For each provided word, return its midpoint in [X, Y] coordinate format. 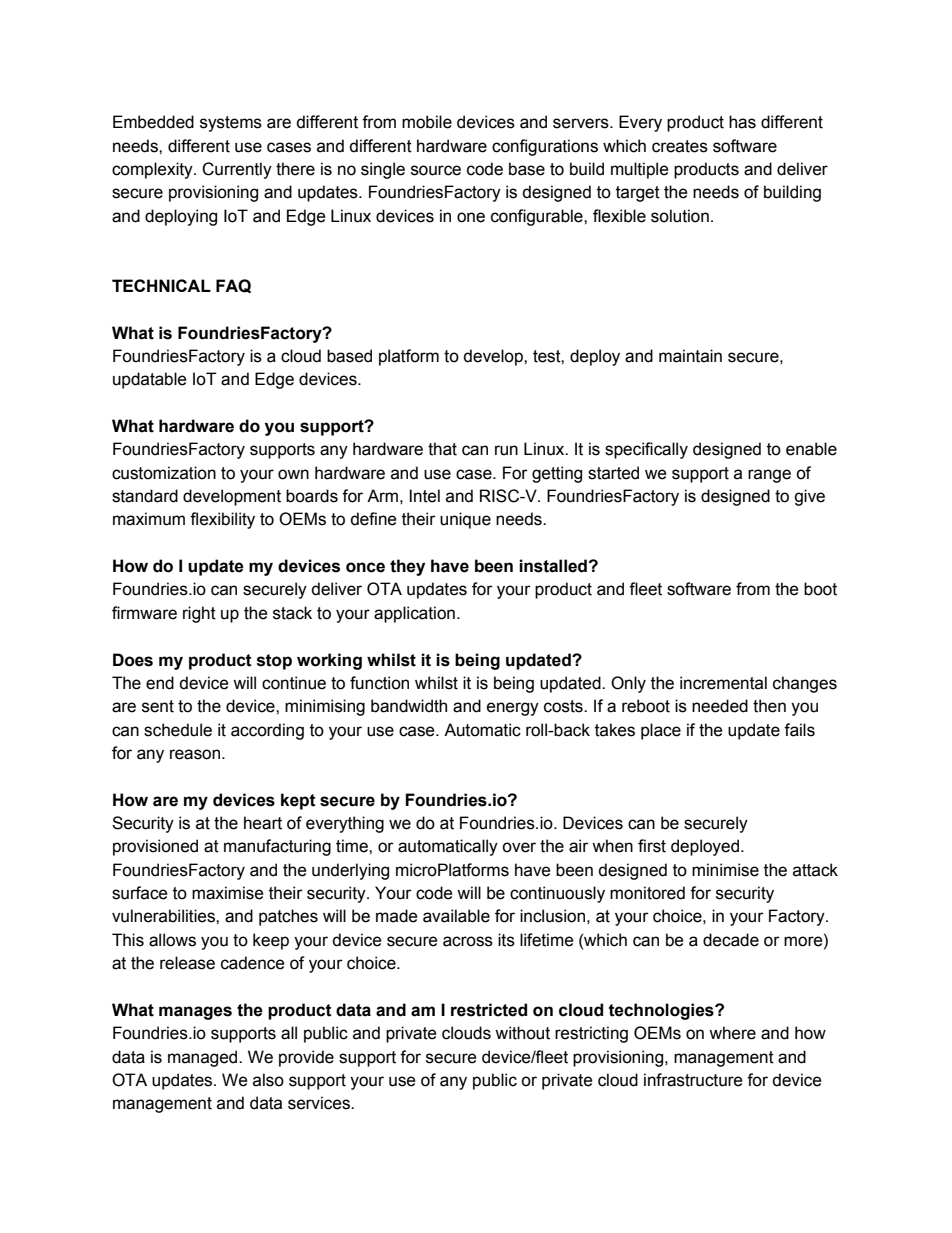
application [414, 614]
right [199, 614]
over [519, 847]
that [442, 449]
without [522, 1033]
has [742, 122]
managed [204, 1058]
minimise [725, 870]
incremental [723, 683]
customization [164, 473]
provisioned [155, 847]
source [436, 170]
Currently [237, 170]
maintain [690, 356]
